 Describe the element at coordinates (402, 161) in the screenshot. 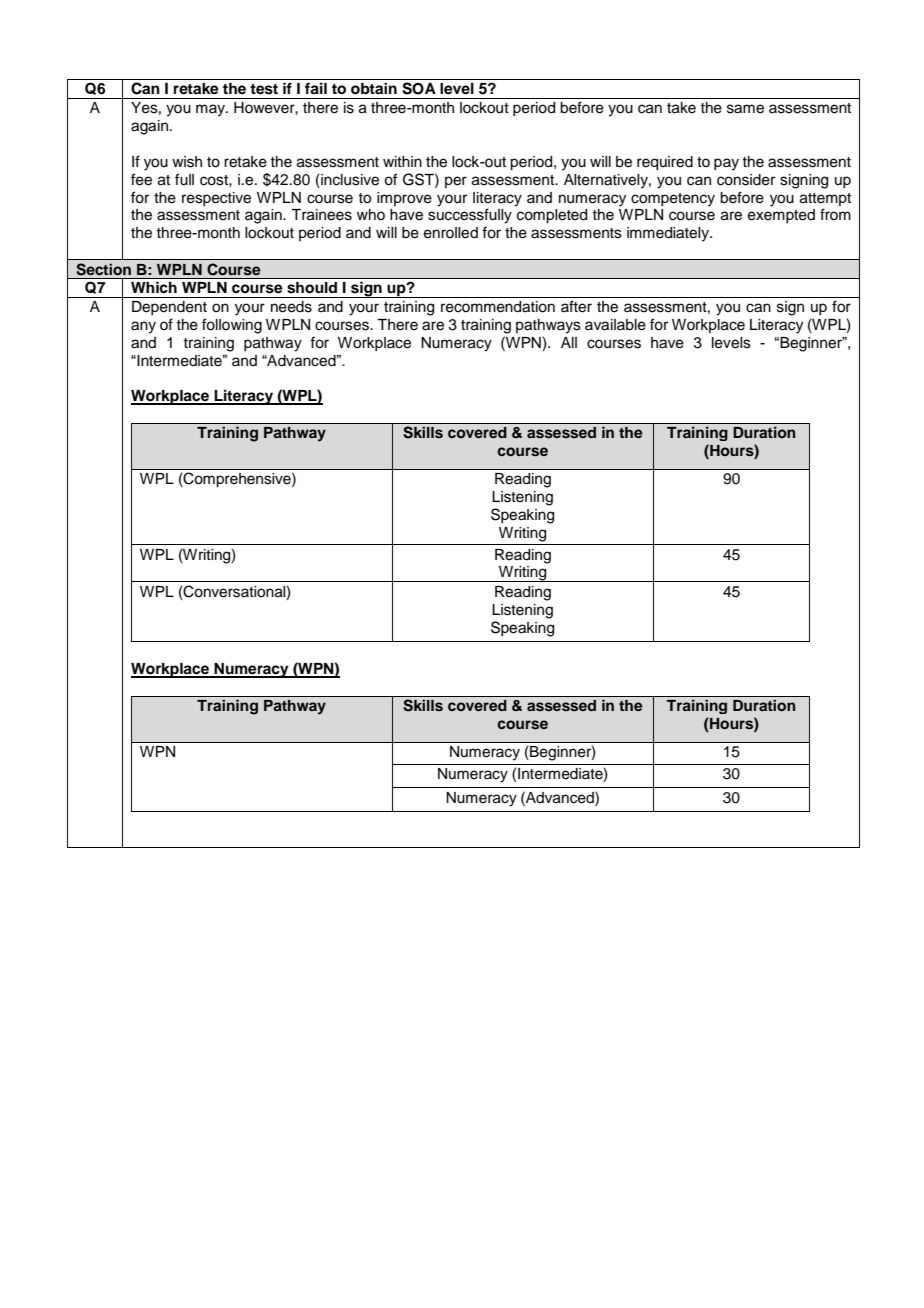

I see `within` at that location.
